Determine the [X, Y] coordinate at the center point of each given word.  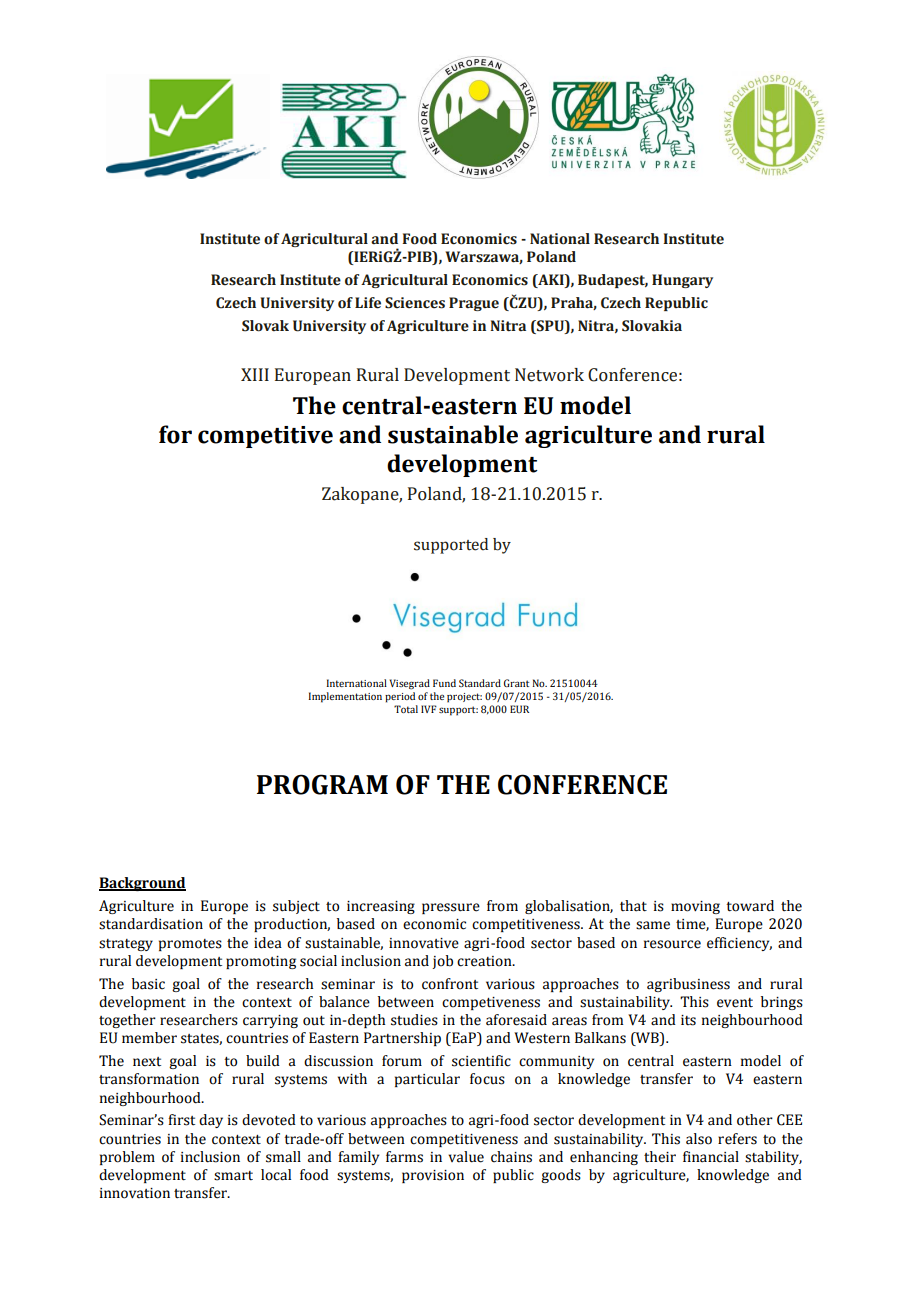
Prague [474, 304]
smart [233, 1176]
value [466, 1157]
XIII [255, 374]
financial [711, 1157]
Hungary [682, 281]
